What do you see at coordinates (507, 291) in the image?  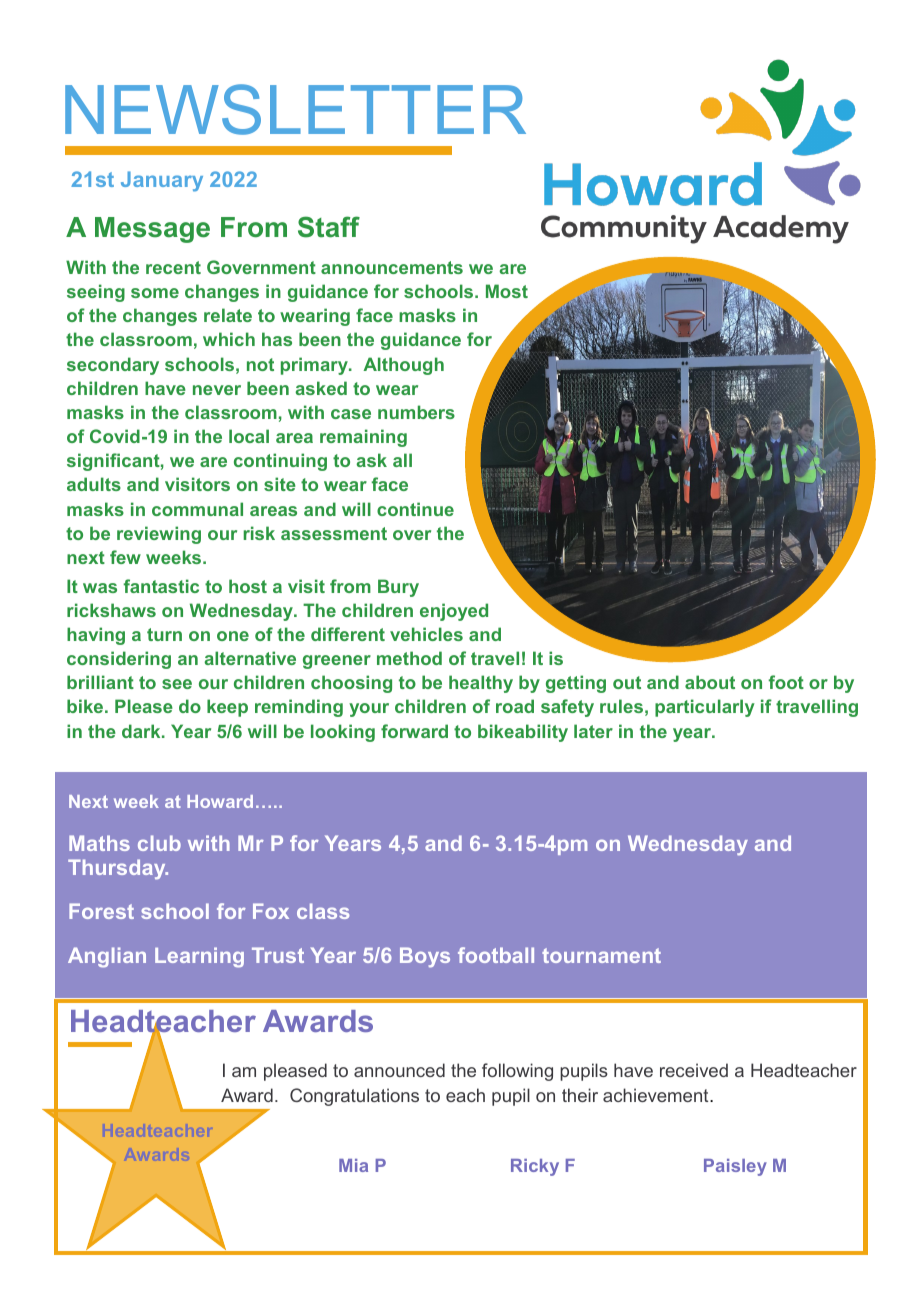 I see `Most` at bounding box center [507, 291].
